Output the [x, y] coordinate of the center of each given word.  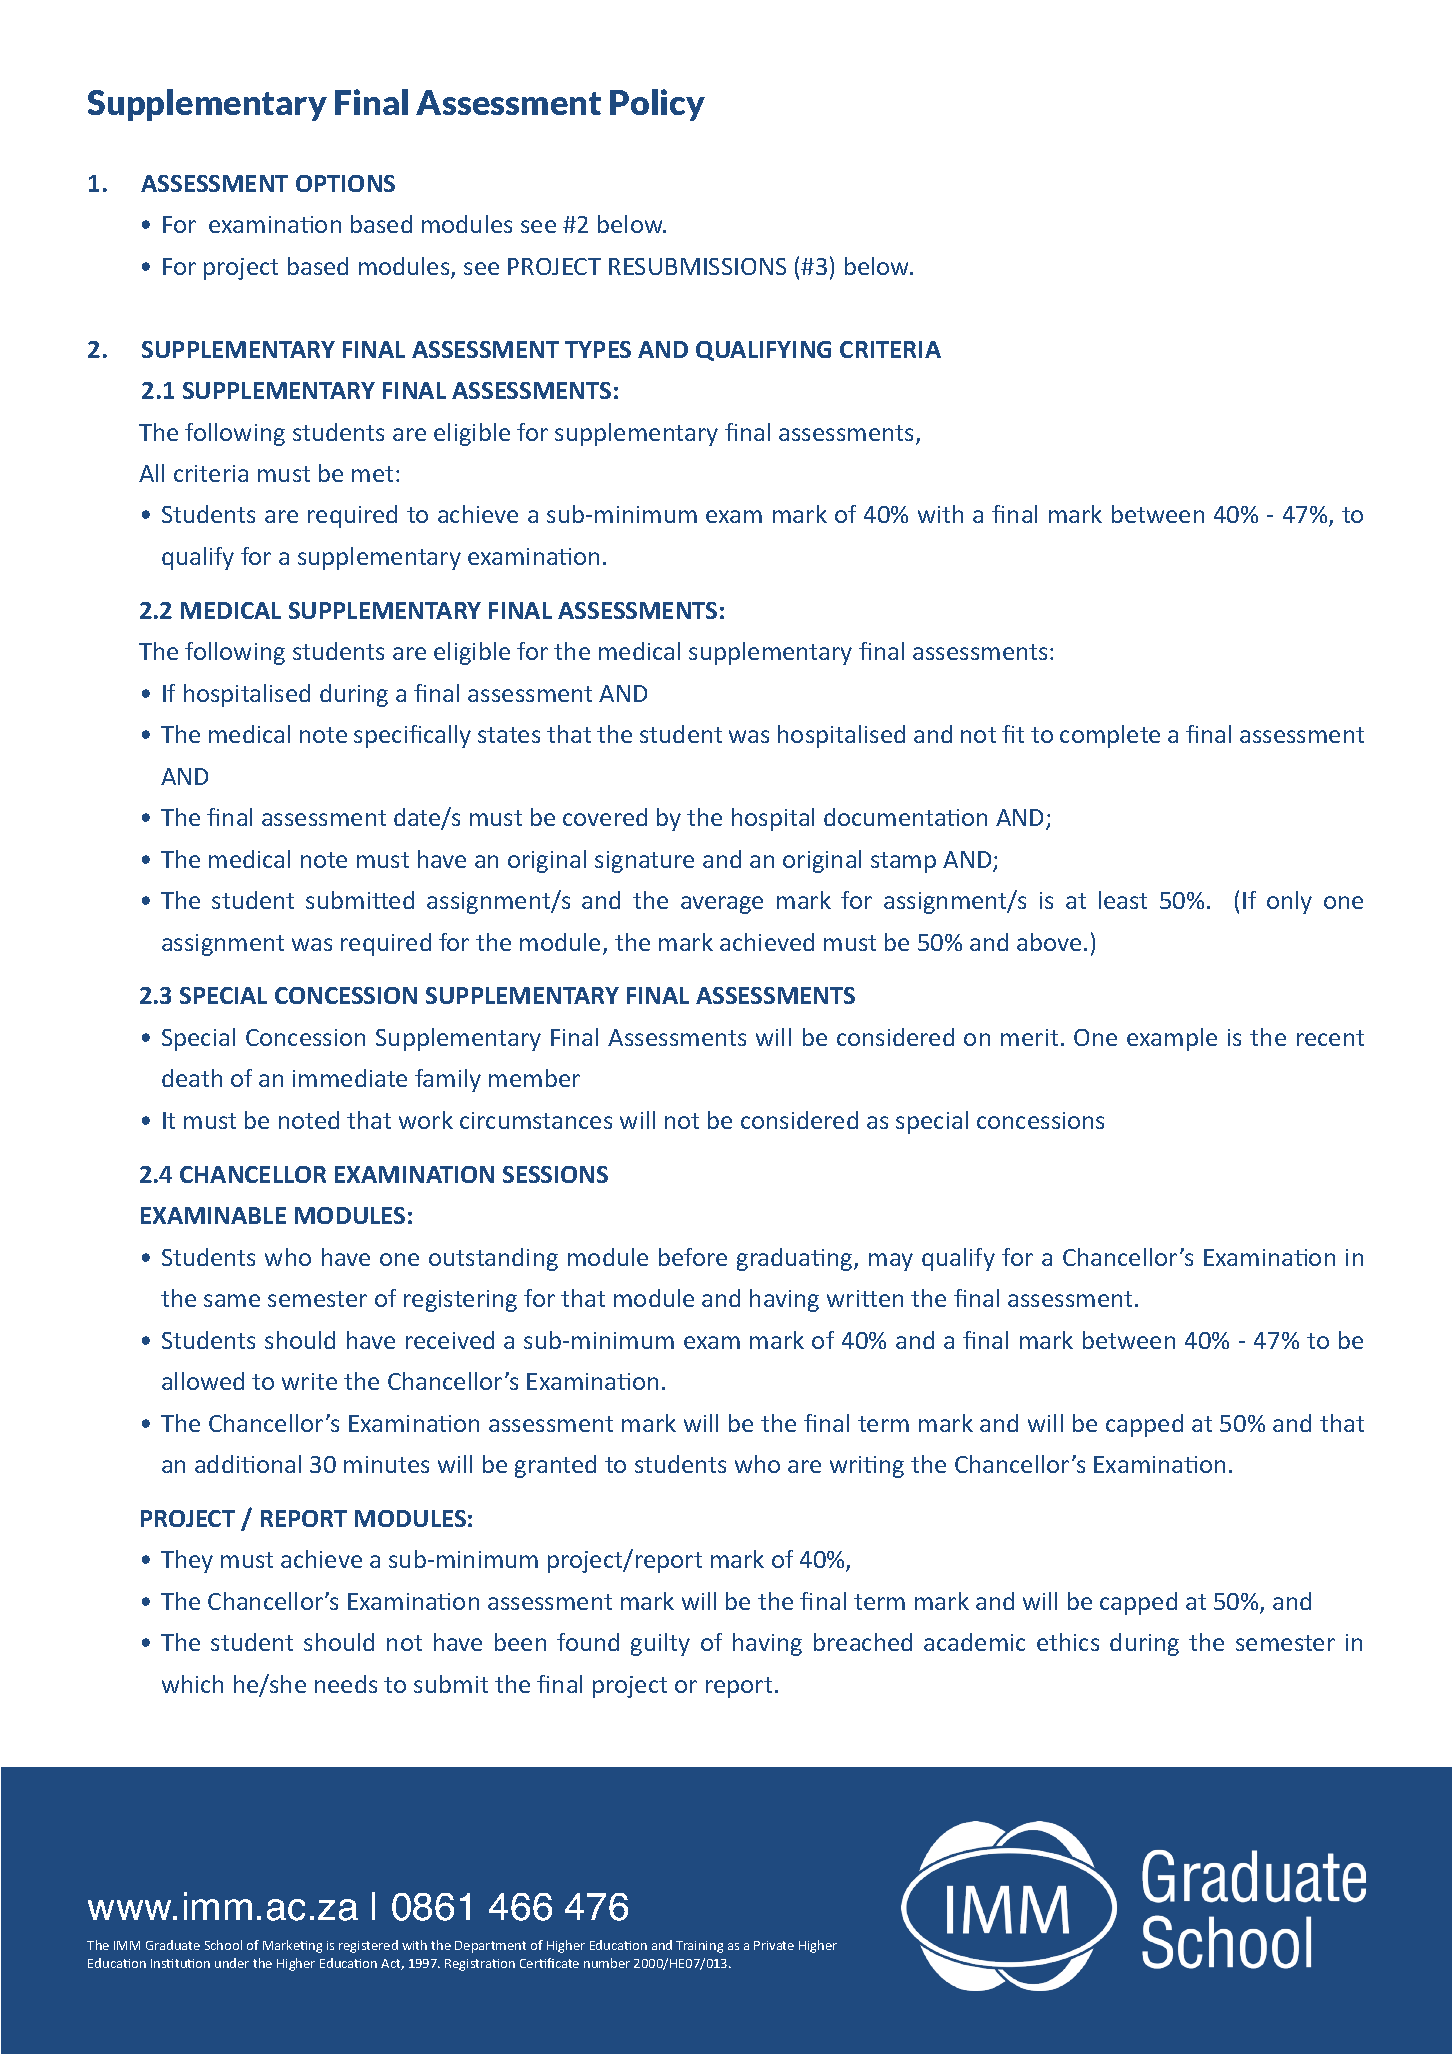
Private [774, 1945]
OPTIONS [345, 183]
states [509, 735]
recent [1330, 1038]
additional [248, 1464]
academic [974, 1642]
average [722, 905]
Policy [657, 105]
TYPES [598, 349]
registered [368, 1946]
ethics [1068, 1642]
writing [867, 1467]
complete [1110, 736]
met [372, 474]
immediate [350, 1078]
